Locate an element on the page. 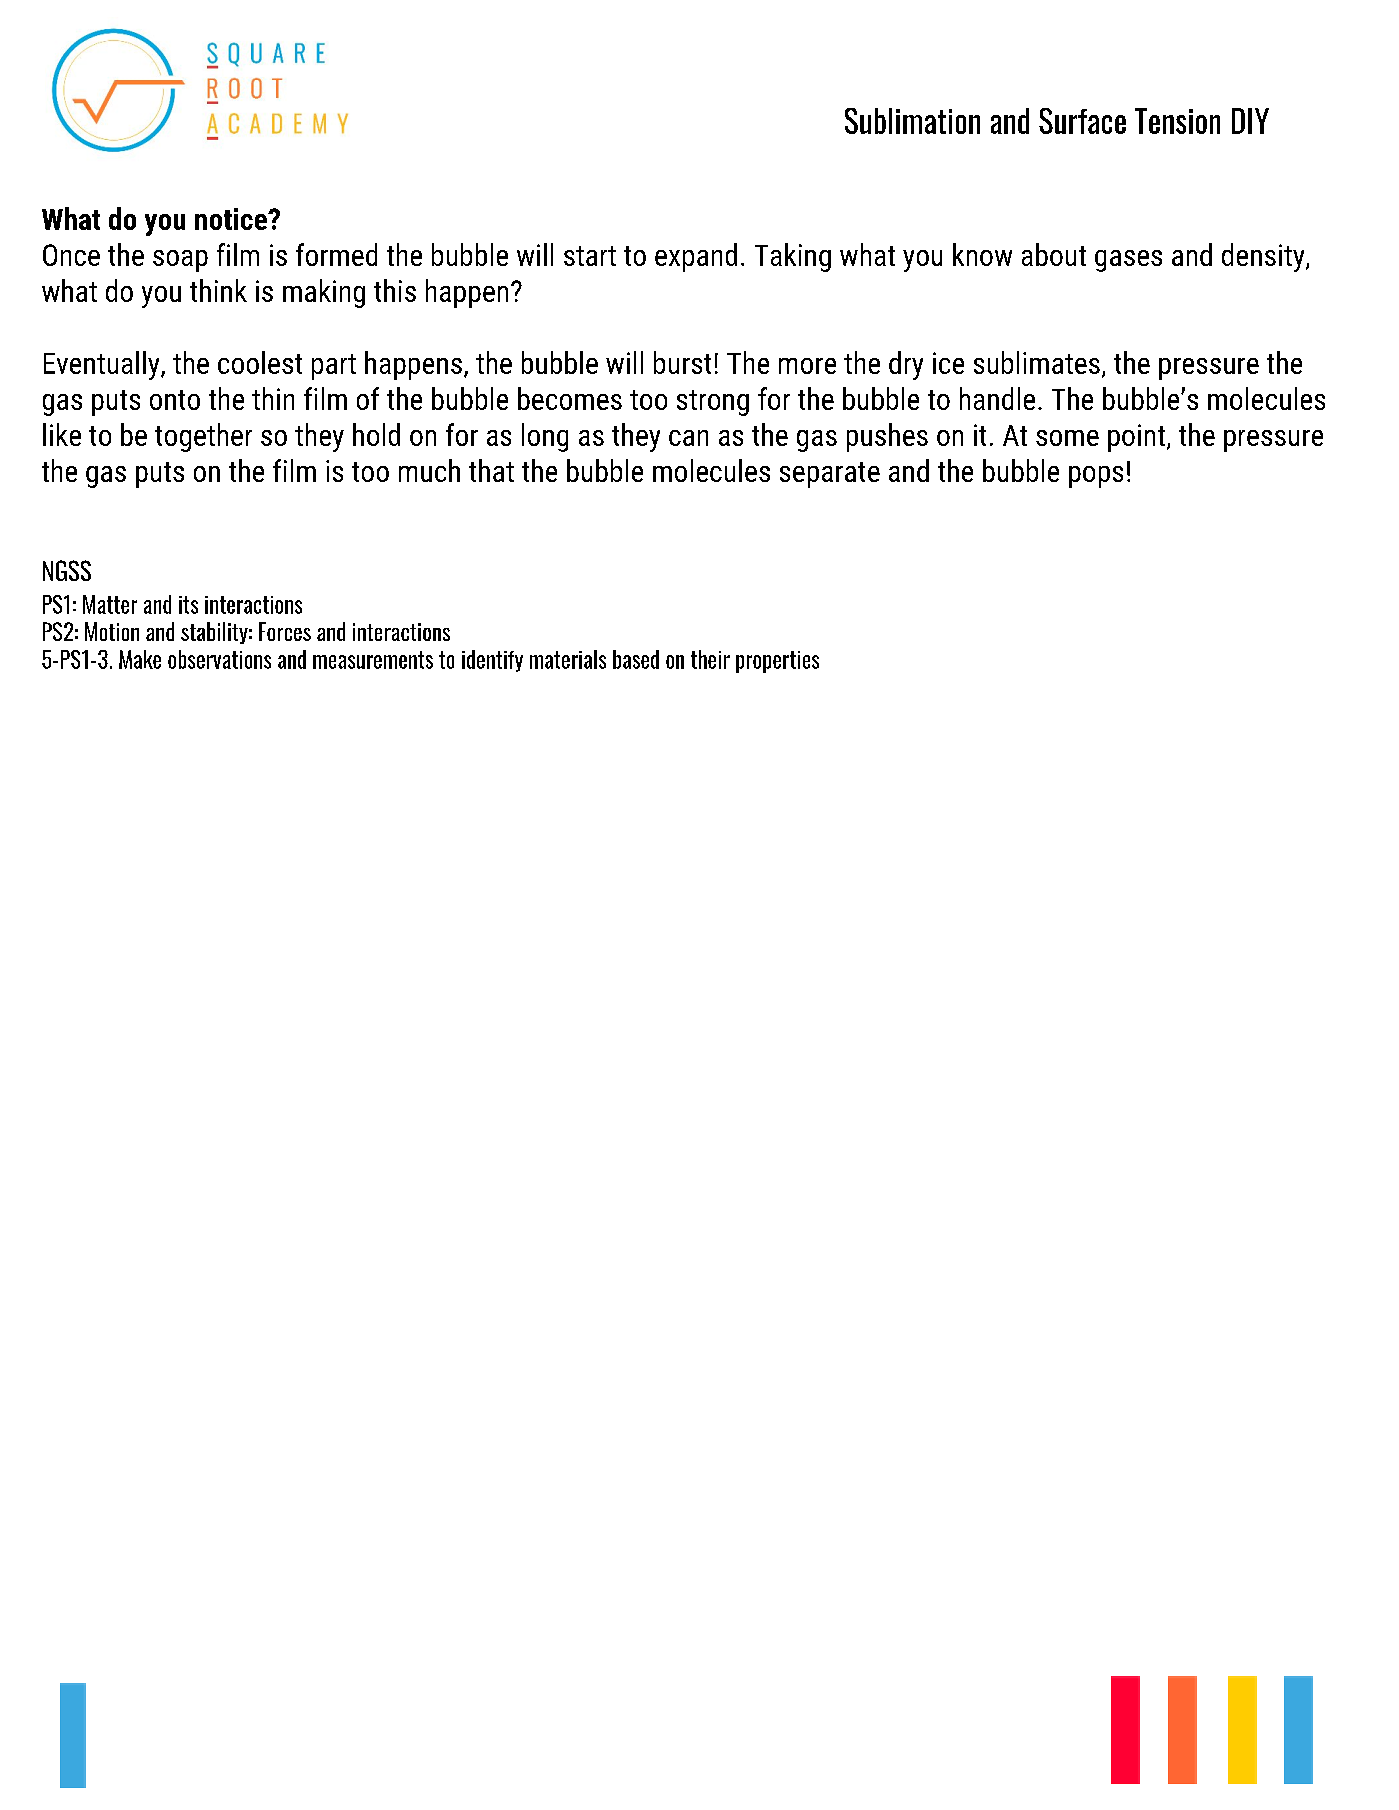 Image resolution: width=1399 pixels, height=1810 pixels. gases is located at coordinates (1128, 261).
